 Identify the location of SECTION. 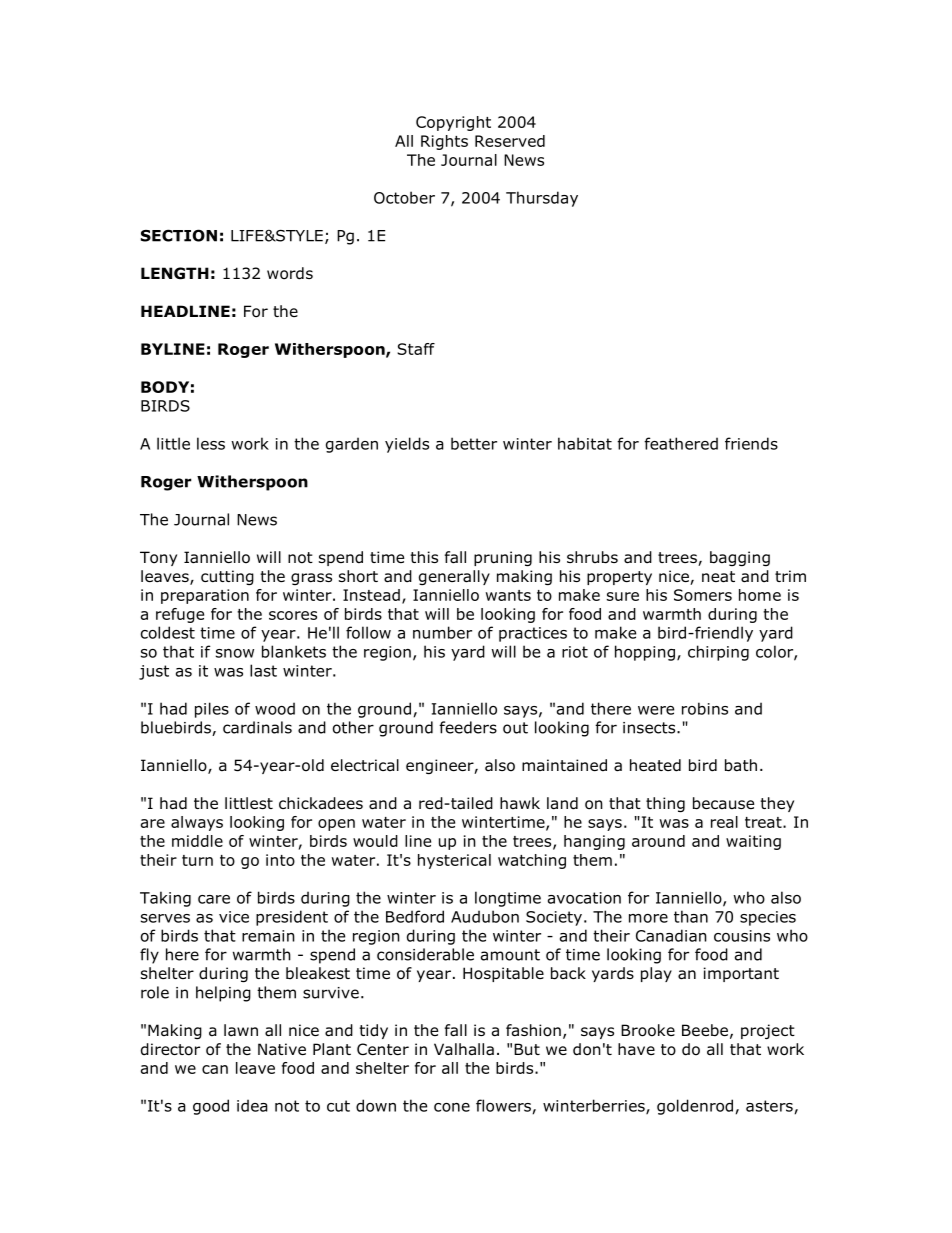
(179, 235).
